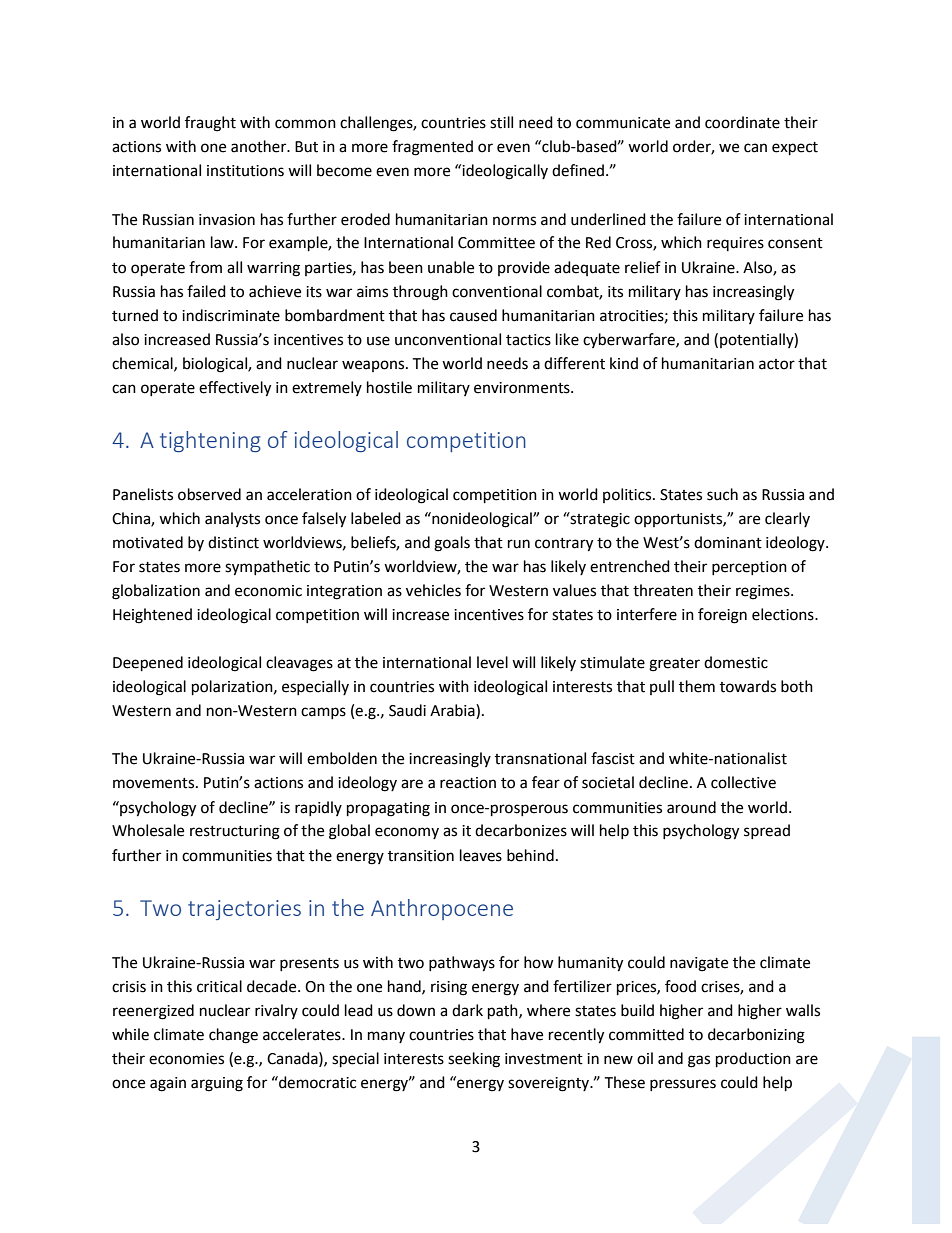 The height and width of the screenshot is (1233, 952). I want to click on actor, so click(777, 364).
